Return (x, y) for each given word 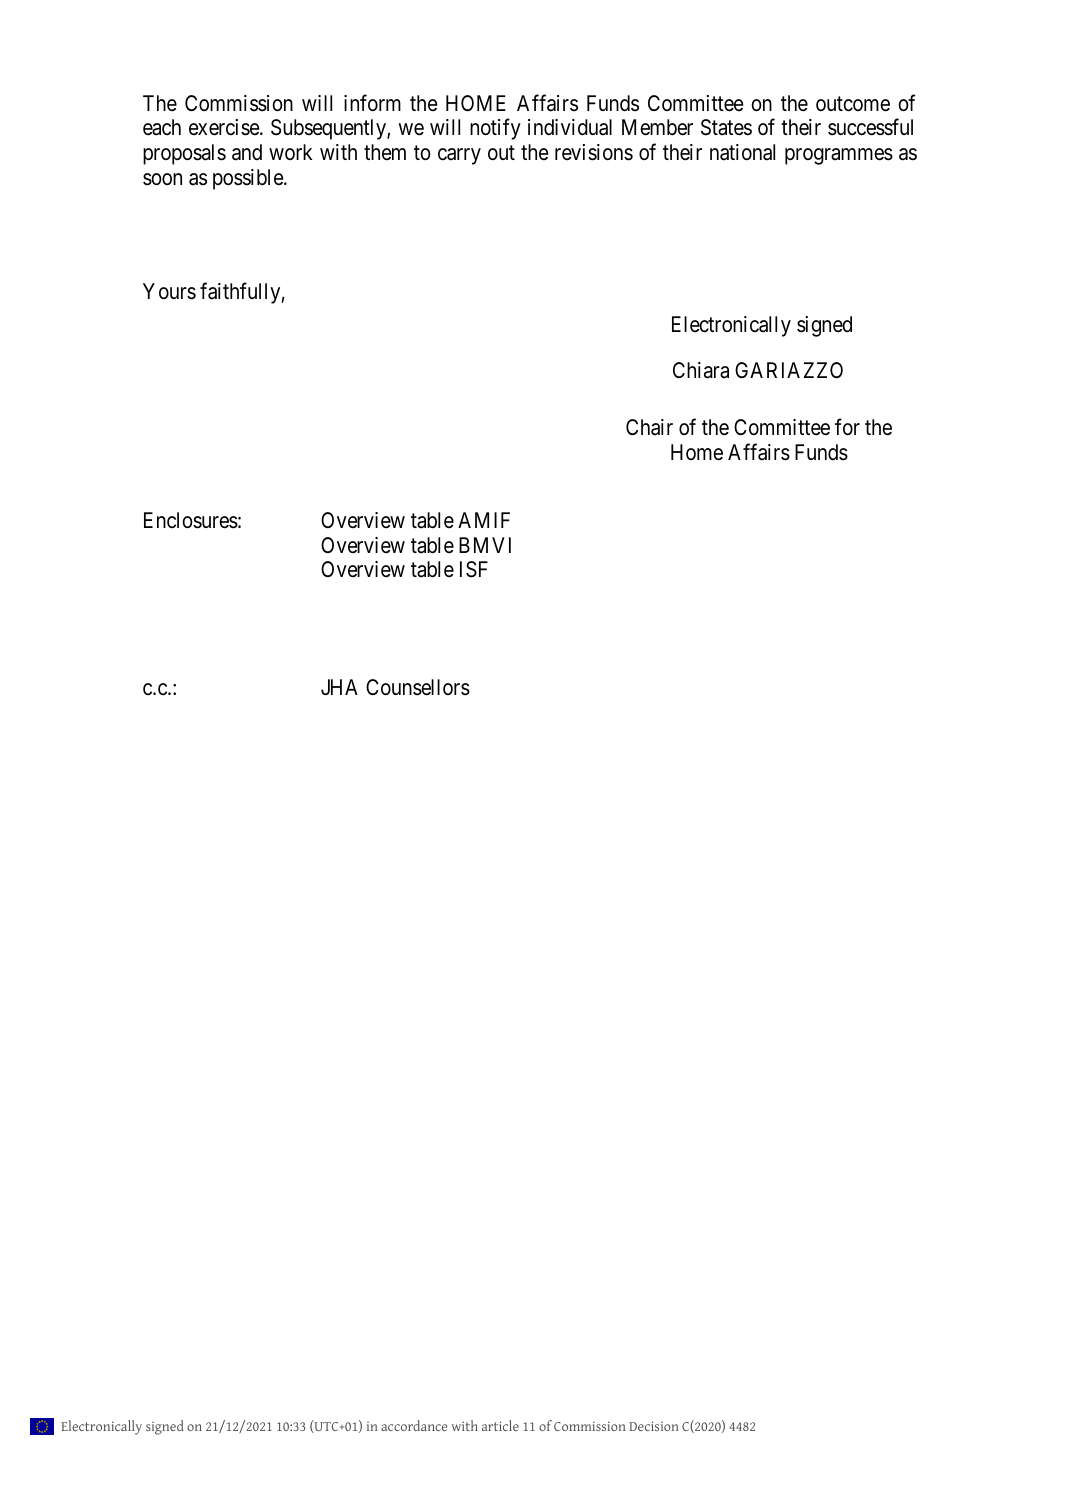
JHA (339, 687)
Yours (169, 291)
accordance (414, 1425)
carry (459, 156)
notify (495, 129)
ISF (474, 569)
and (247, 152)
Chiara (701, 370)
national (742, 152)
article (500, 1425)
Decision (654, 1426)
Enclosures (191, 520)
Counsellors (418, 687)
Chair (649, 427)
